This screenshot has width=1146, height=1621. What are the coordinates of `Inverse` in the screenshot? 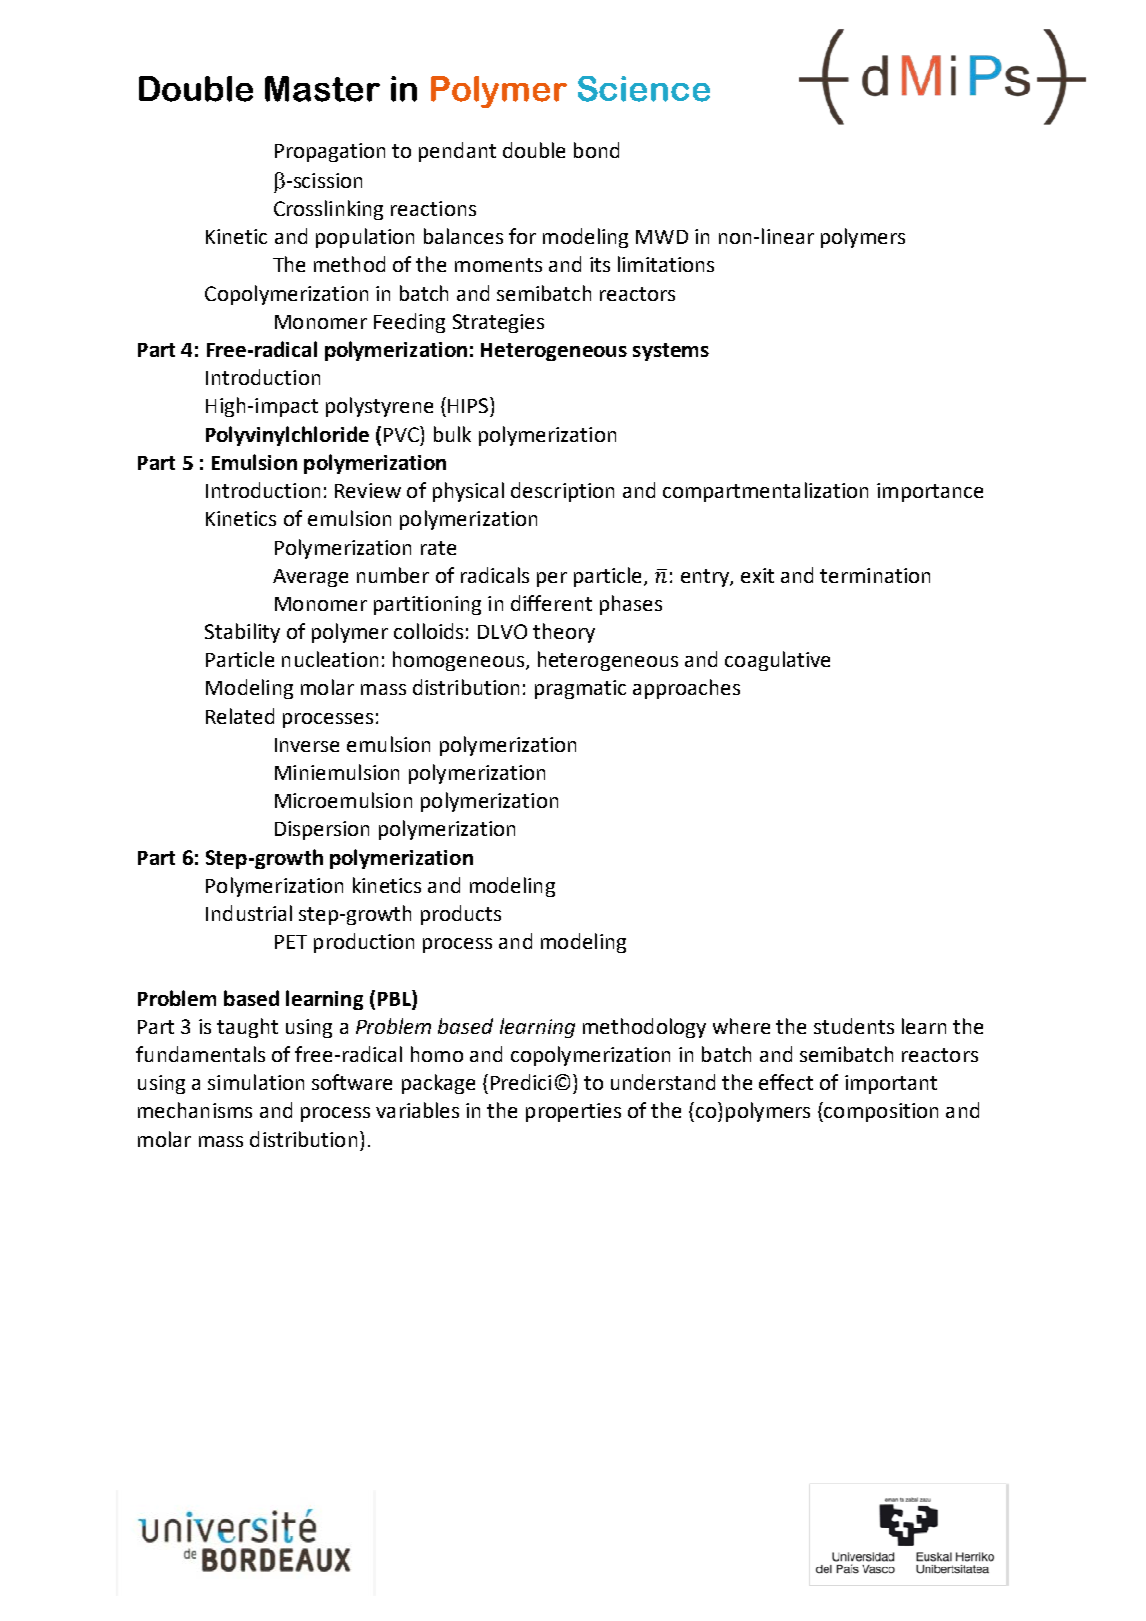 It's located at (307, 745).
